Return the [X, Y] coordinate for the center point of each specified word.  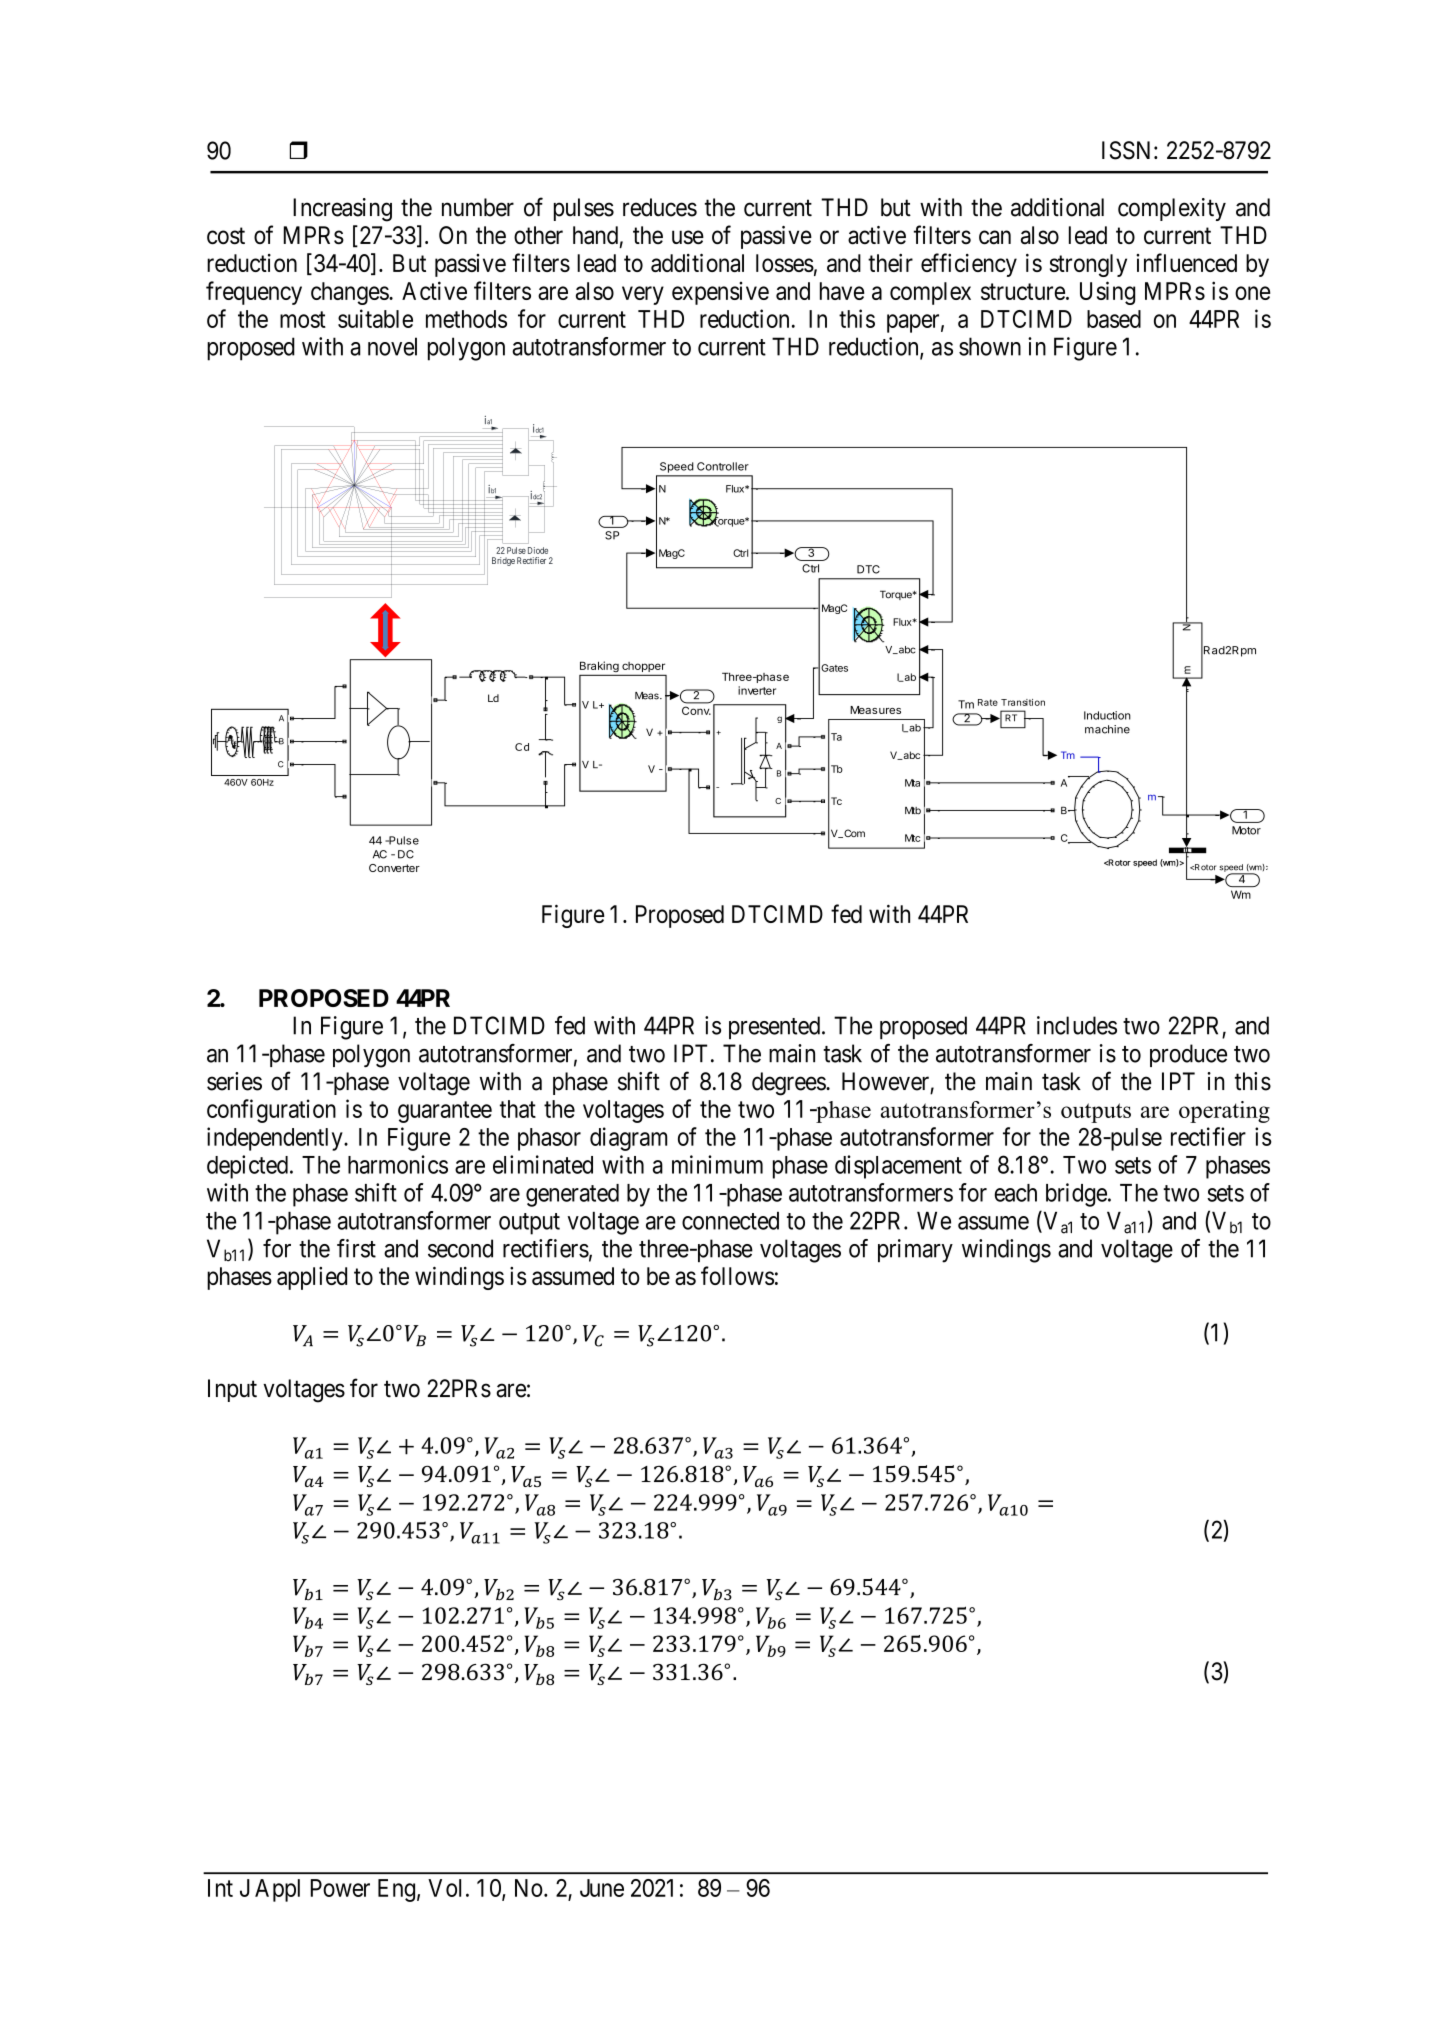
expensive [720, 293]
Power [340, 1888]
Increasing [342, 210]
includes [1077, 1025]
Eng [396, 1890]
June [602, 1888]
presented [774, 1027]
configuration [271, 1111]
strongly [1088, 265]
